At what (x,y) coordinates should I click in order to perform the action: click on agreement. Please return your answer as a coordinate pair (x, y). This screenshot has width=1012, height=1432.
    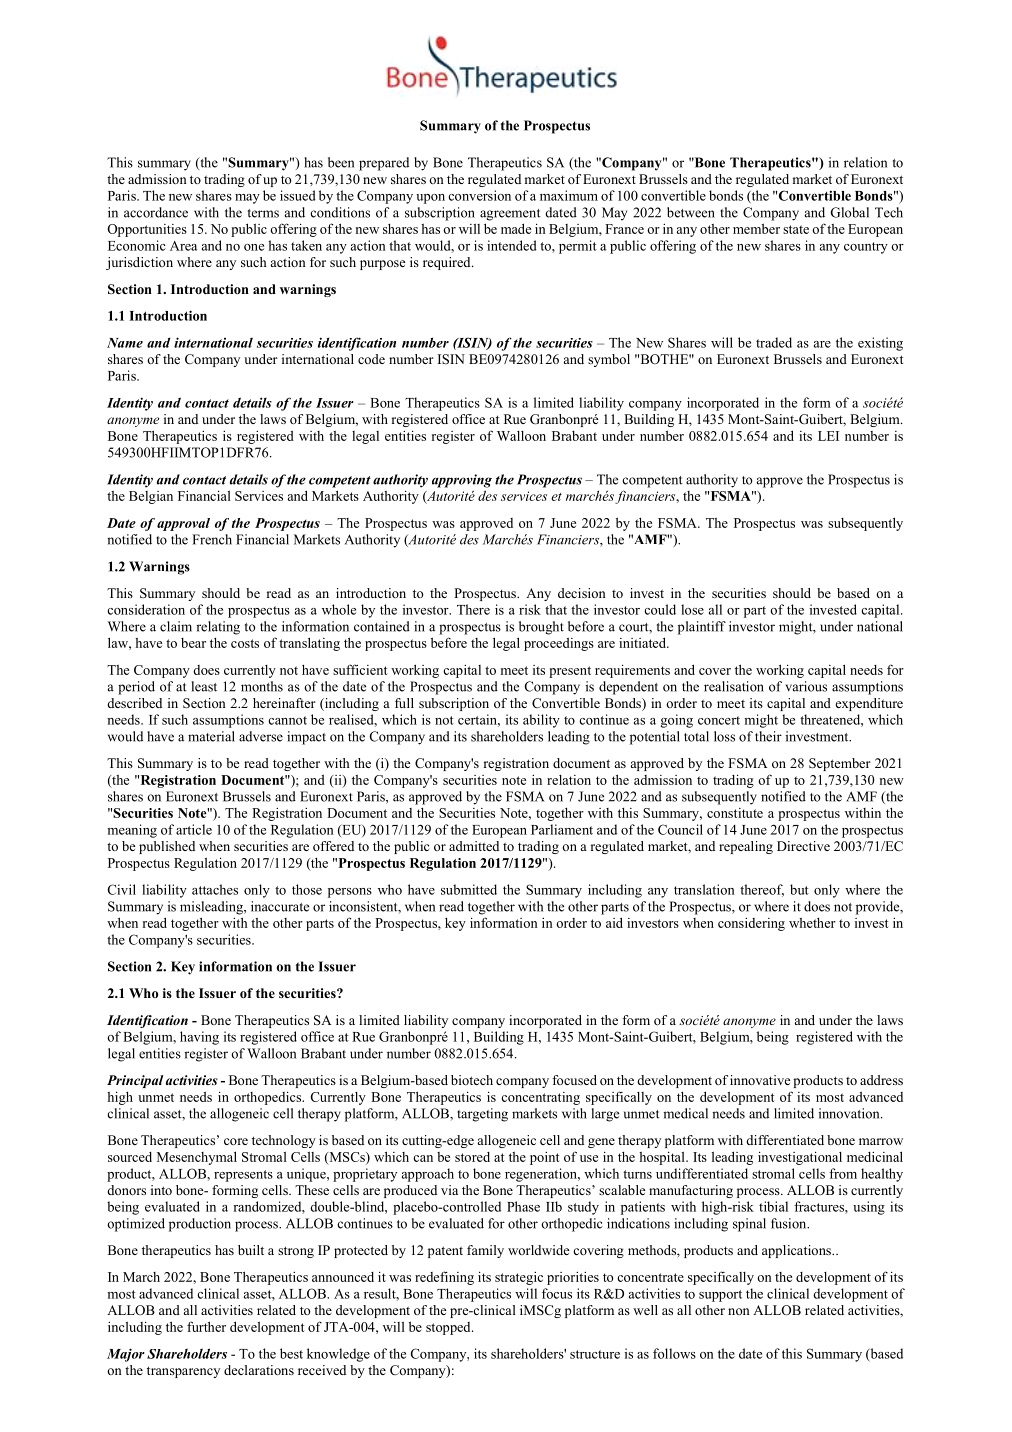
    Looking at the image, I should click on (510, 215).
